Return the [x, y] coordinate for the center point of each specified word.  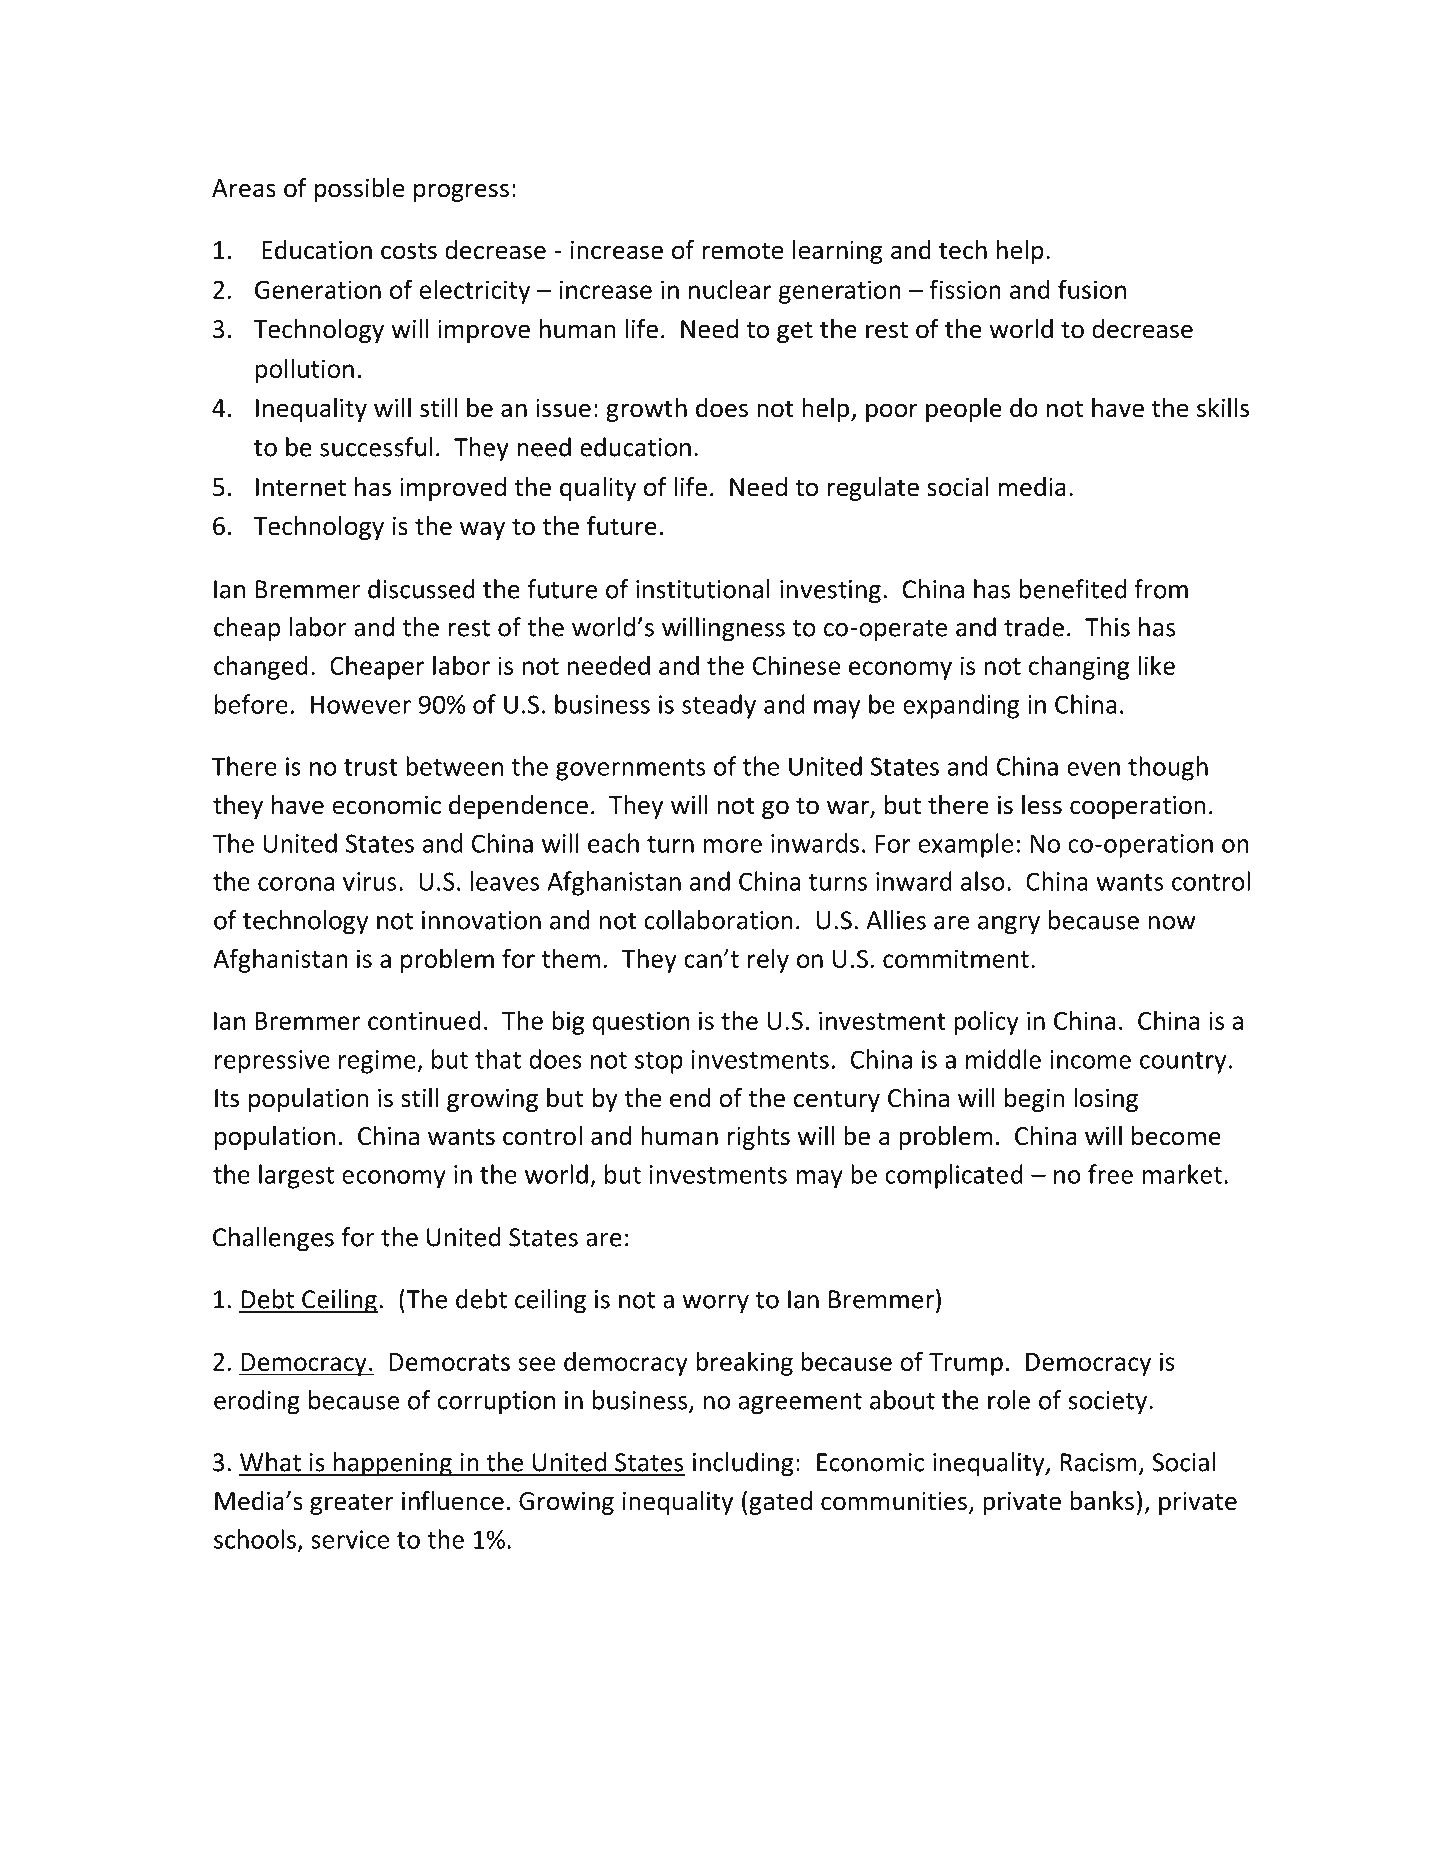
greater [352, 1504]
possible [359, 190]
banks [1102, 1501]
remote [742, 251]
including [743, 1464]
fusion [1092, 289]
